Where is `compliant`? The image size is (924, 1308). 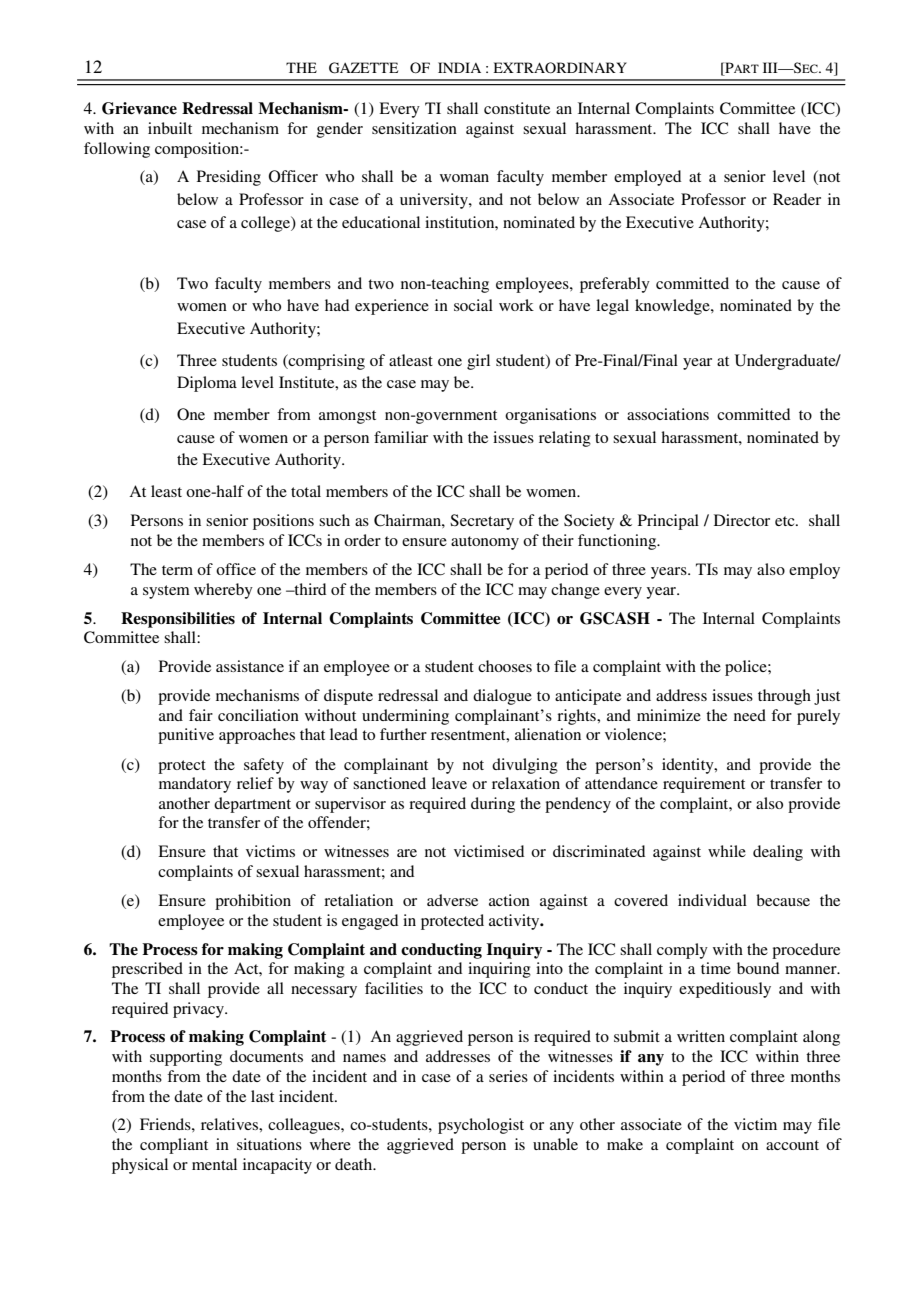
compliant is located at coordinates (174, 1146).
